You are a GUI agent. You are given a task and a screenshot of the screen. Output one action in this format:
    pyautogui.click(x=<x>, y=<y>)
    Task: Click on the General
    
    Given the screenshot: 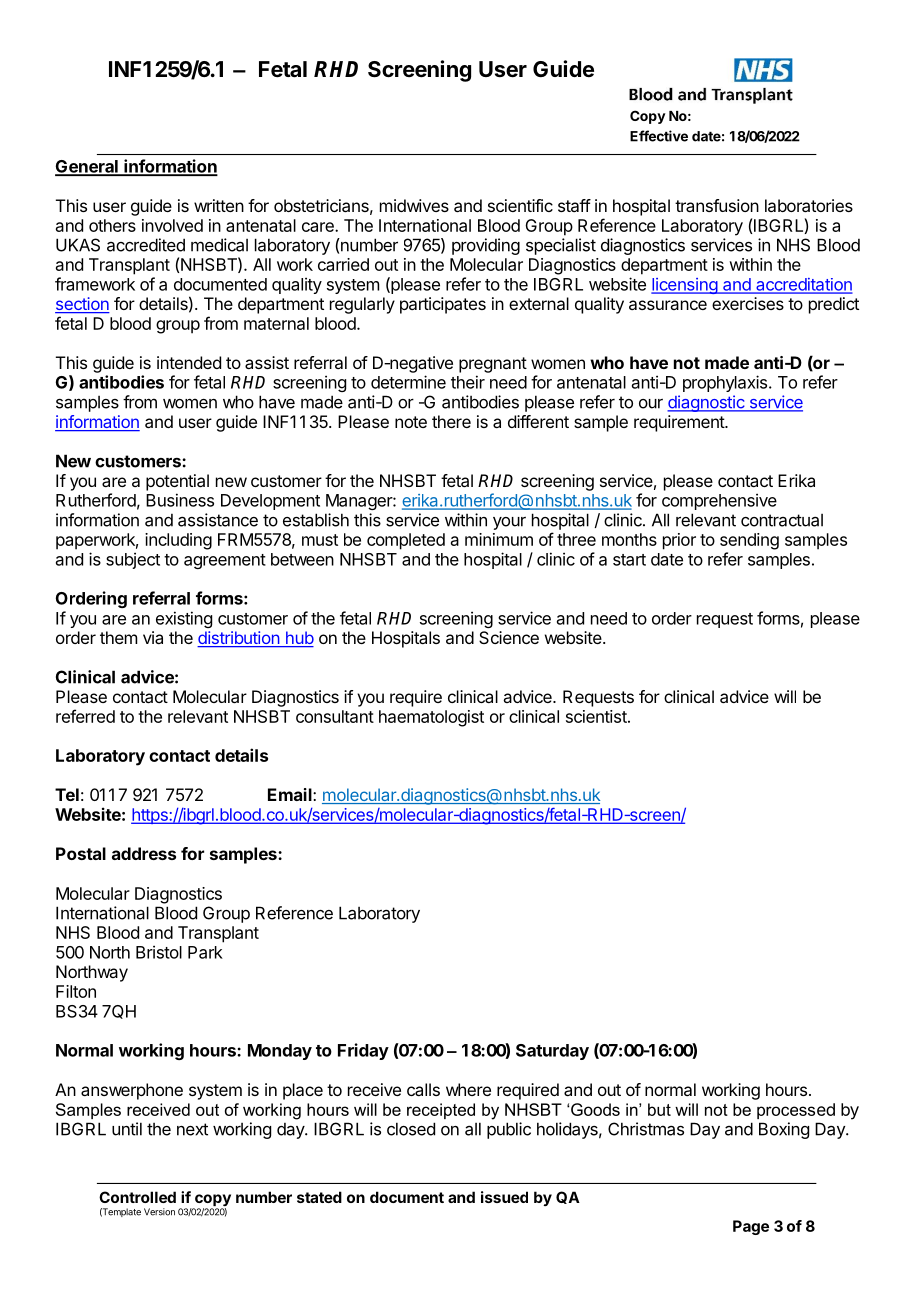 What is the action you would take?
    pyautogui.click(x=87, y=167)
